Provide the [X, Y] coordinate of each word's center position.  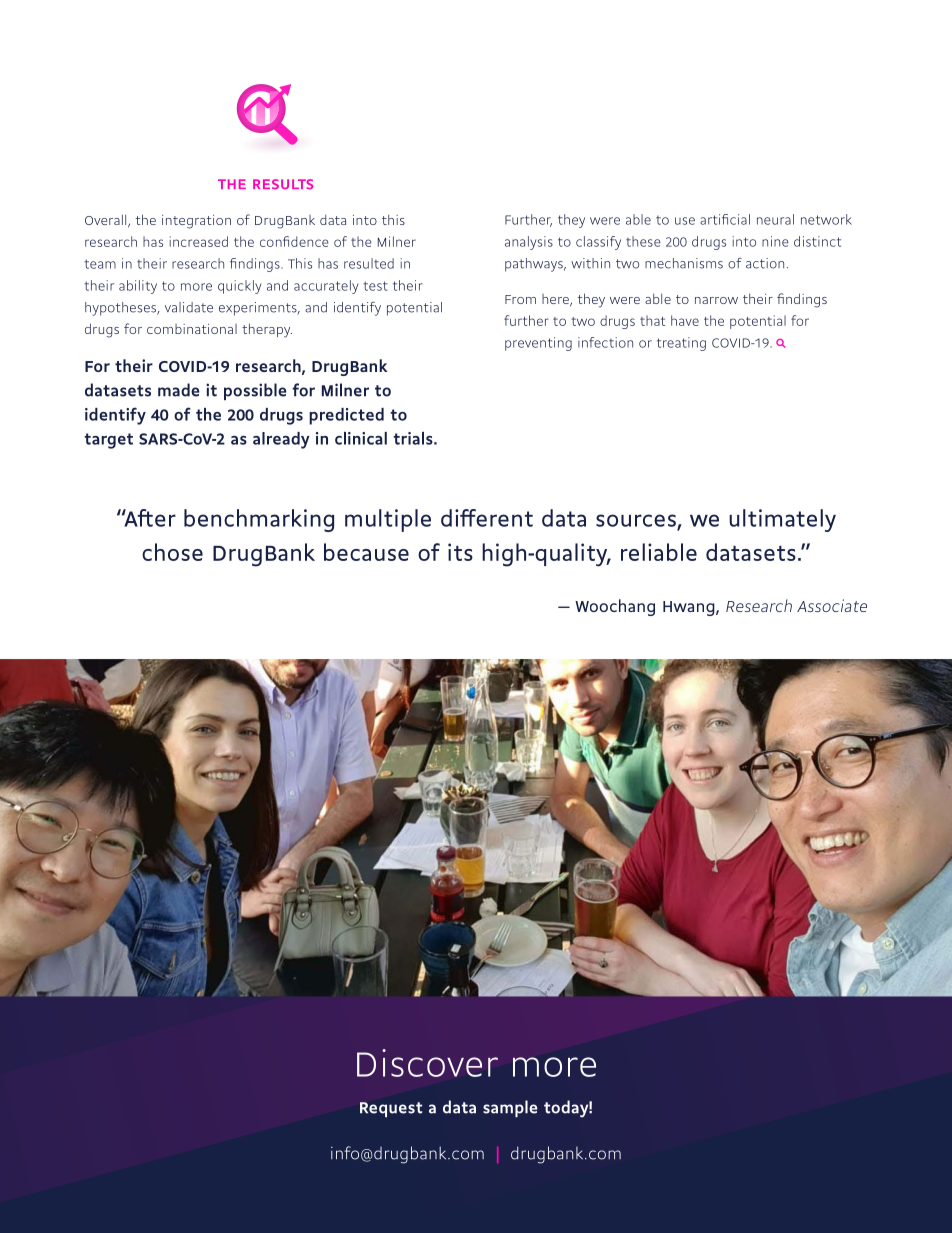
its [460, 552]
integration [196, 222]
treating [681, 344]
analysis [529, 243]
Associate [832, 605]
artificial [725, 219]
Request [391, 1109]
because [366, 552]
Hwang [690, 608]
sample [510, 1108]
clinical [361, 438]
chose [172, 552]
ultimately [782, 520]
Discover [427, 1063]
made [178, 390]
